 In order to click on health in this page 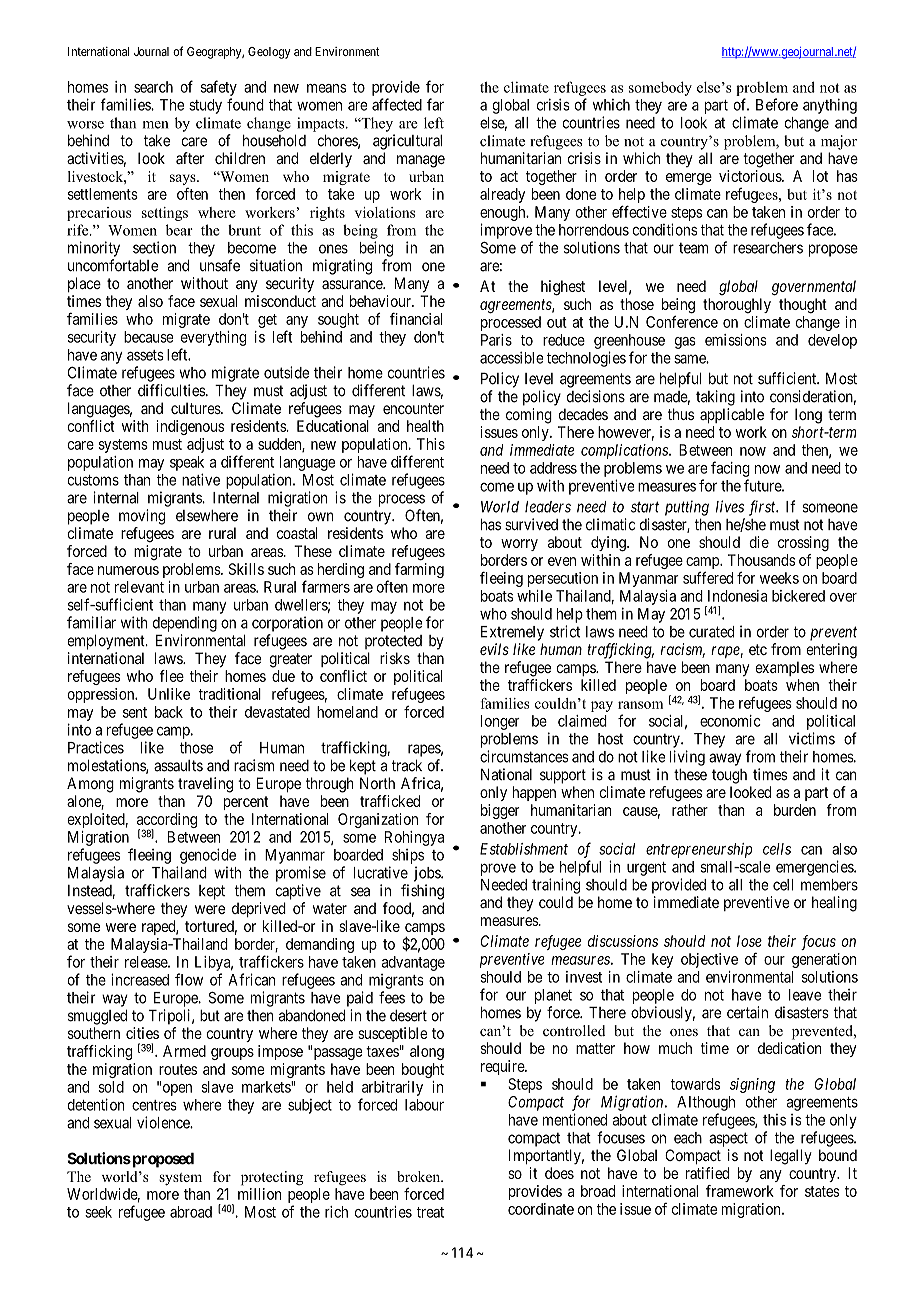, I will do `click(425, 426)`.
